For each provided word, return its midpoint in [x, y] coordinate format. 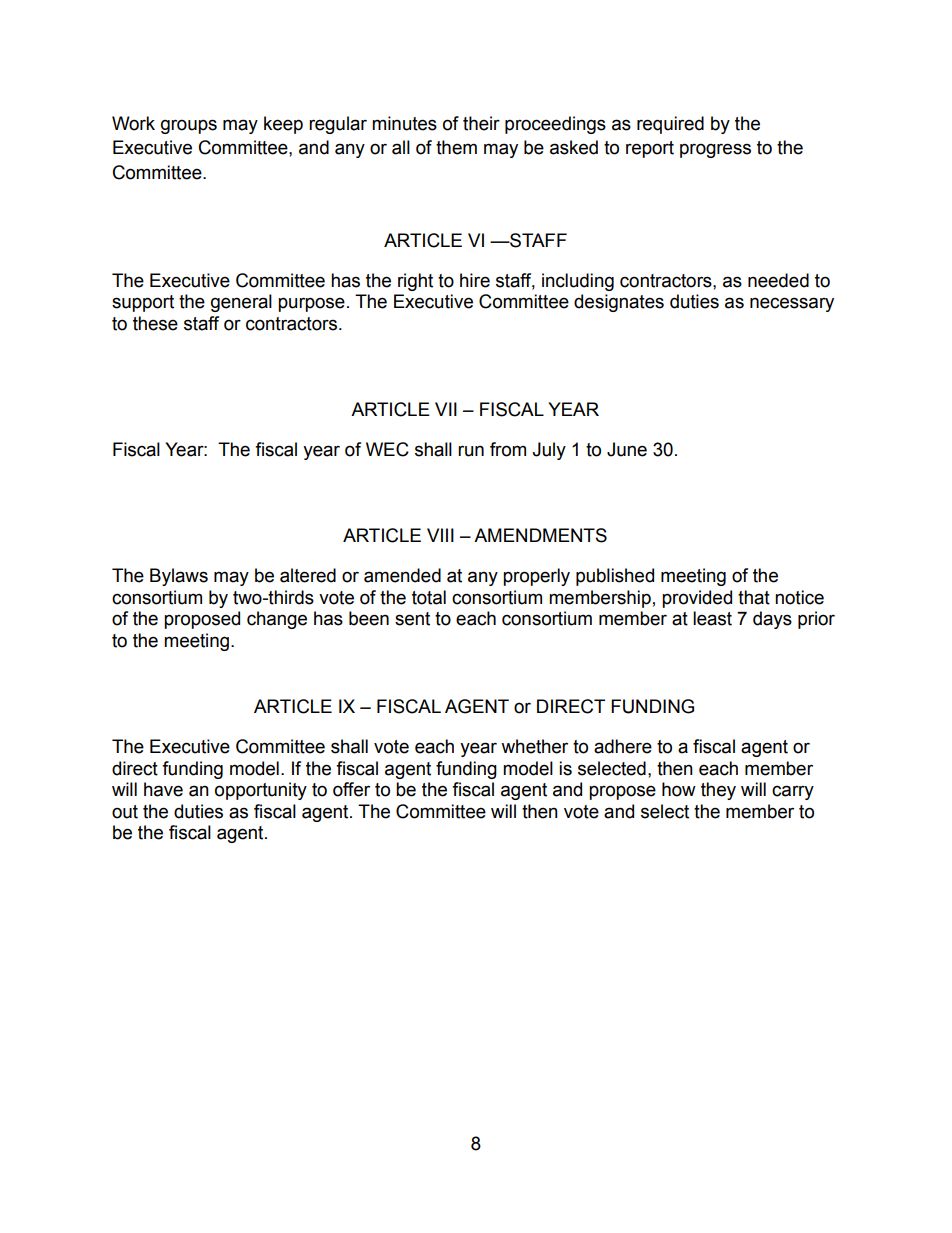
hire [475, 280]
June [627, 449]
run [471, 451]
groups [189, 126]
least [712, 618]
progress [715, 150]
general [241, 303]
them [456, 147]
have [163, 789]
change [277, 620]
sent [412, 619]
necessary [792, 304]
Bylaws [179, 577]
